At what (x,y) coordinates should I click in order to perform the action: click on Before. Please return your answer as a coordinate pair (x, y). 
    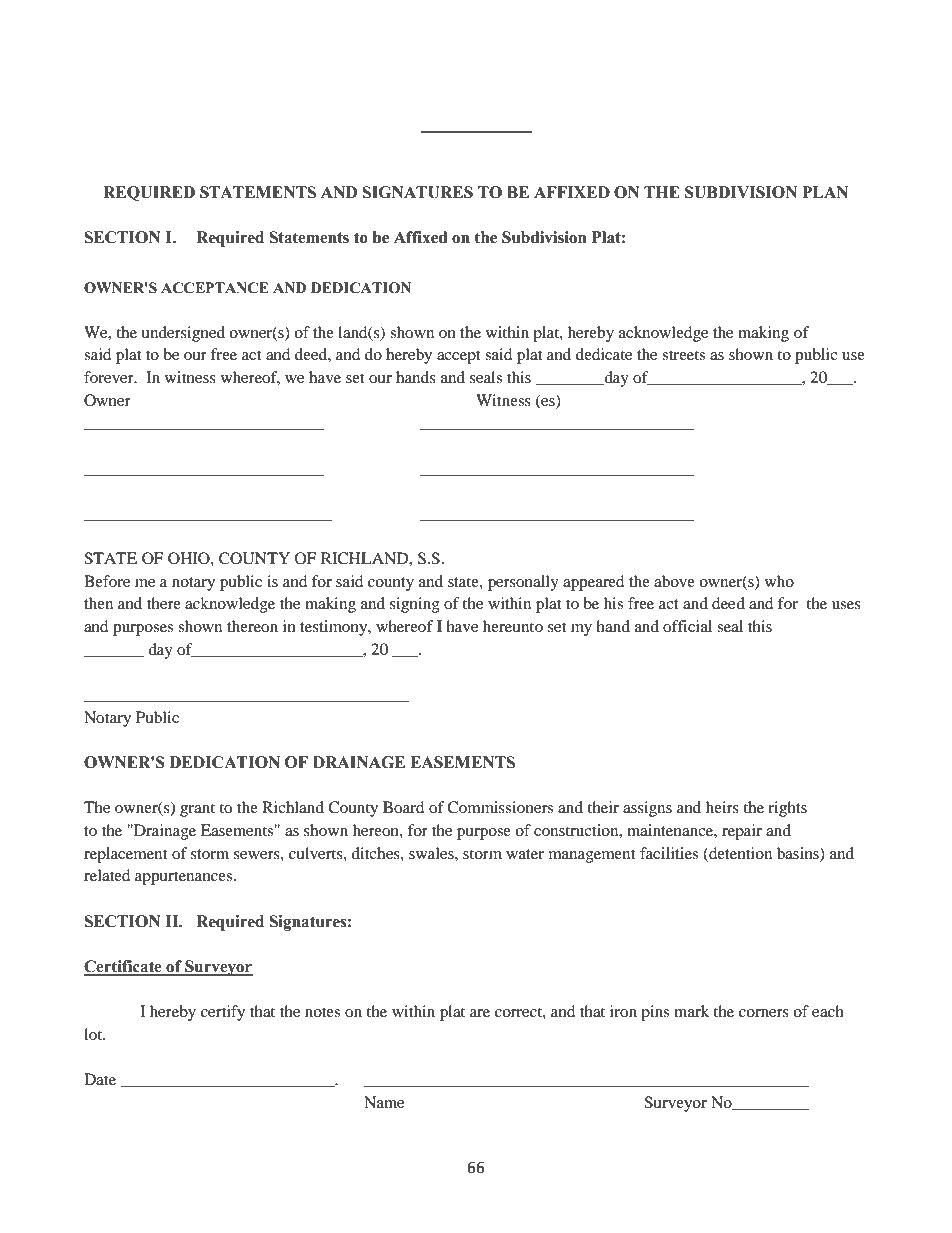
    Looking at the image, I should click on (107, 581).
